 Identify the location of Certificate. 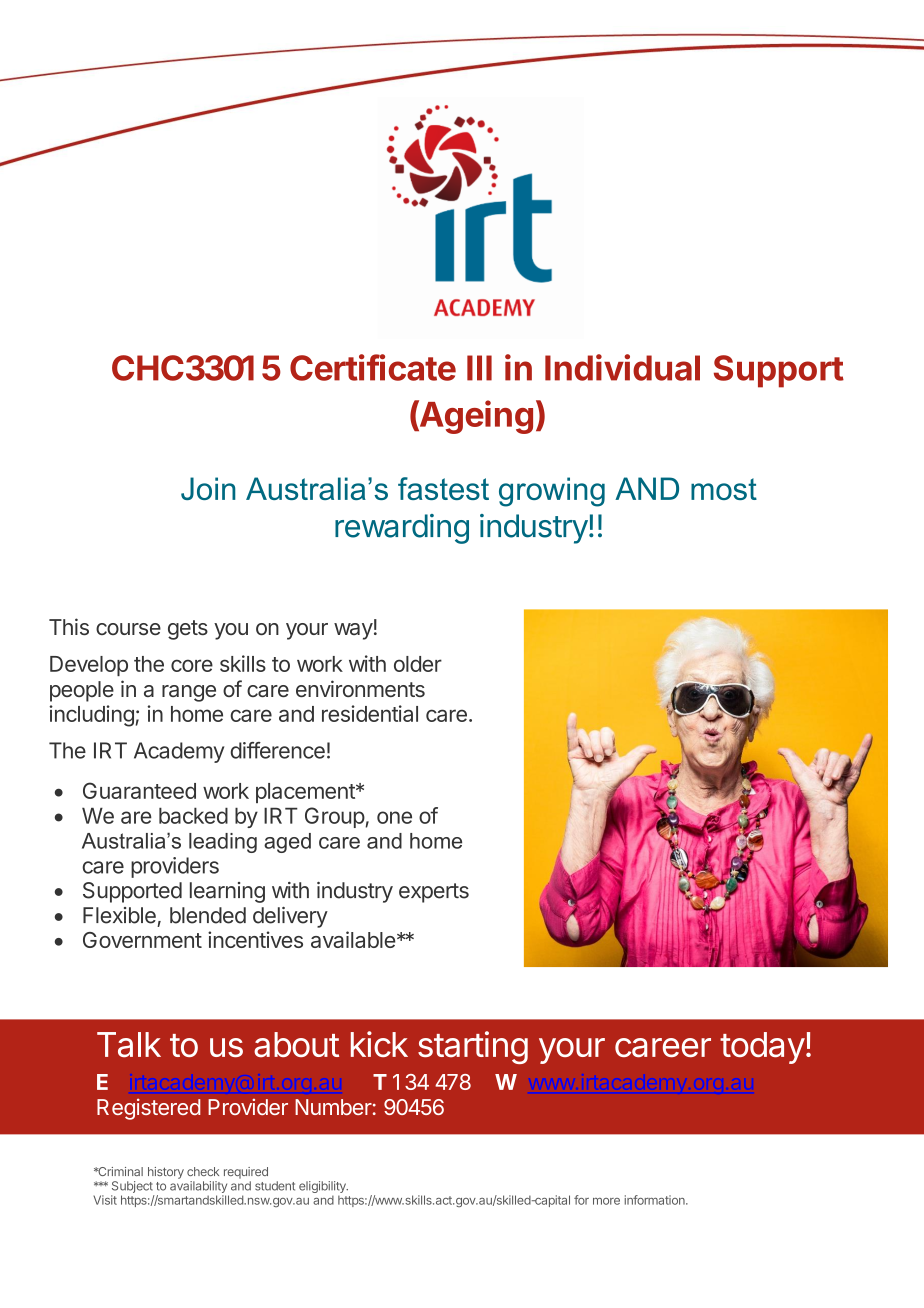
(373, 367).
